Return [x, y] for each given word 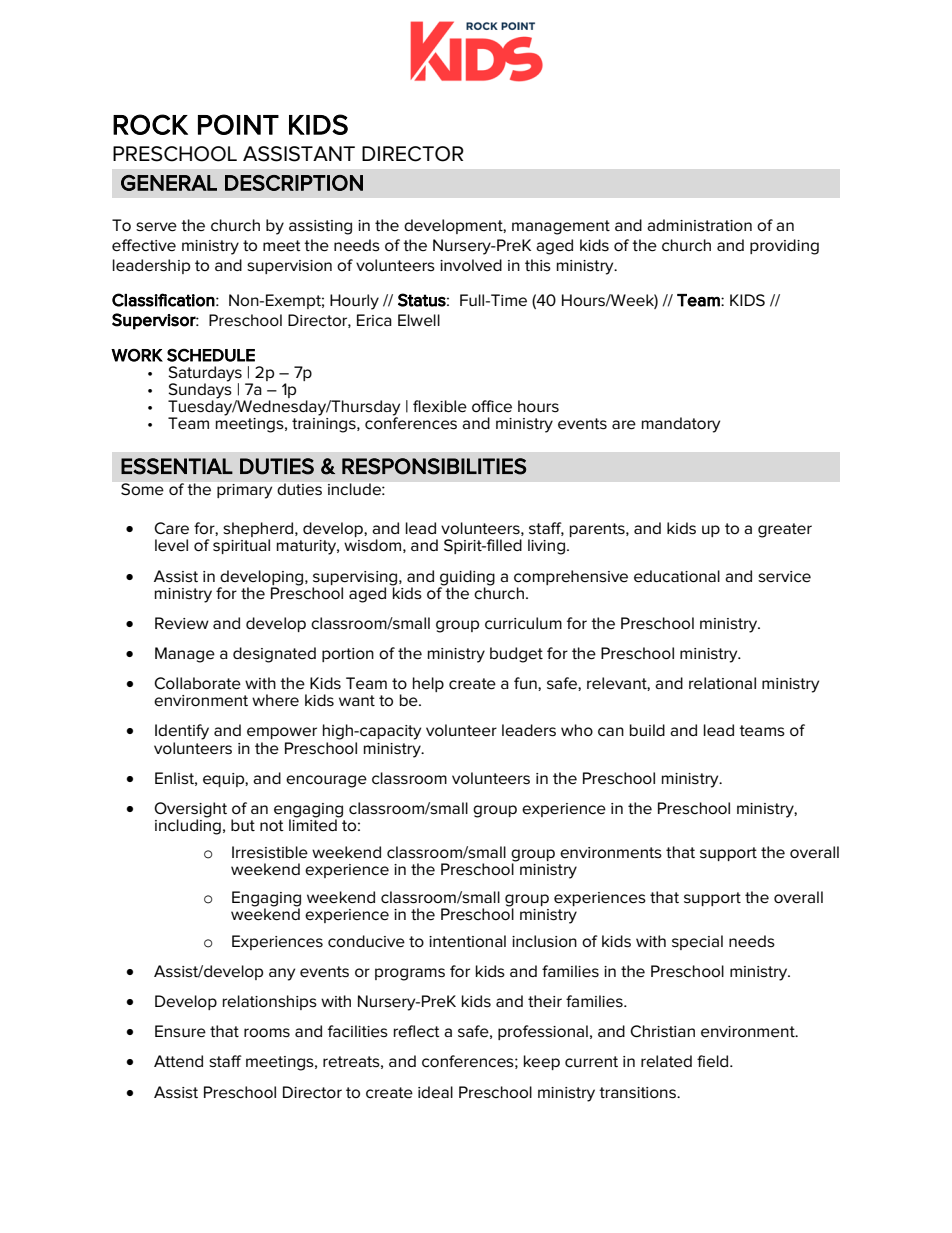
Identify [182, 732]
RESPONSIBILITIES [434, 466]
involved [471, 265]
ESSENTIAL [177, 466]
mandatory [681, 425]
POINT [238, 124]
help [428, 684]
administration [699, 225]
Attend [178, 1061]
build [647, 730]
